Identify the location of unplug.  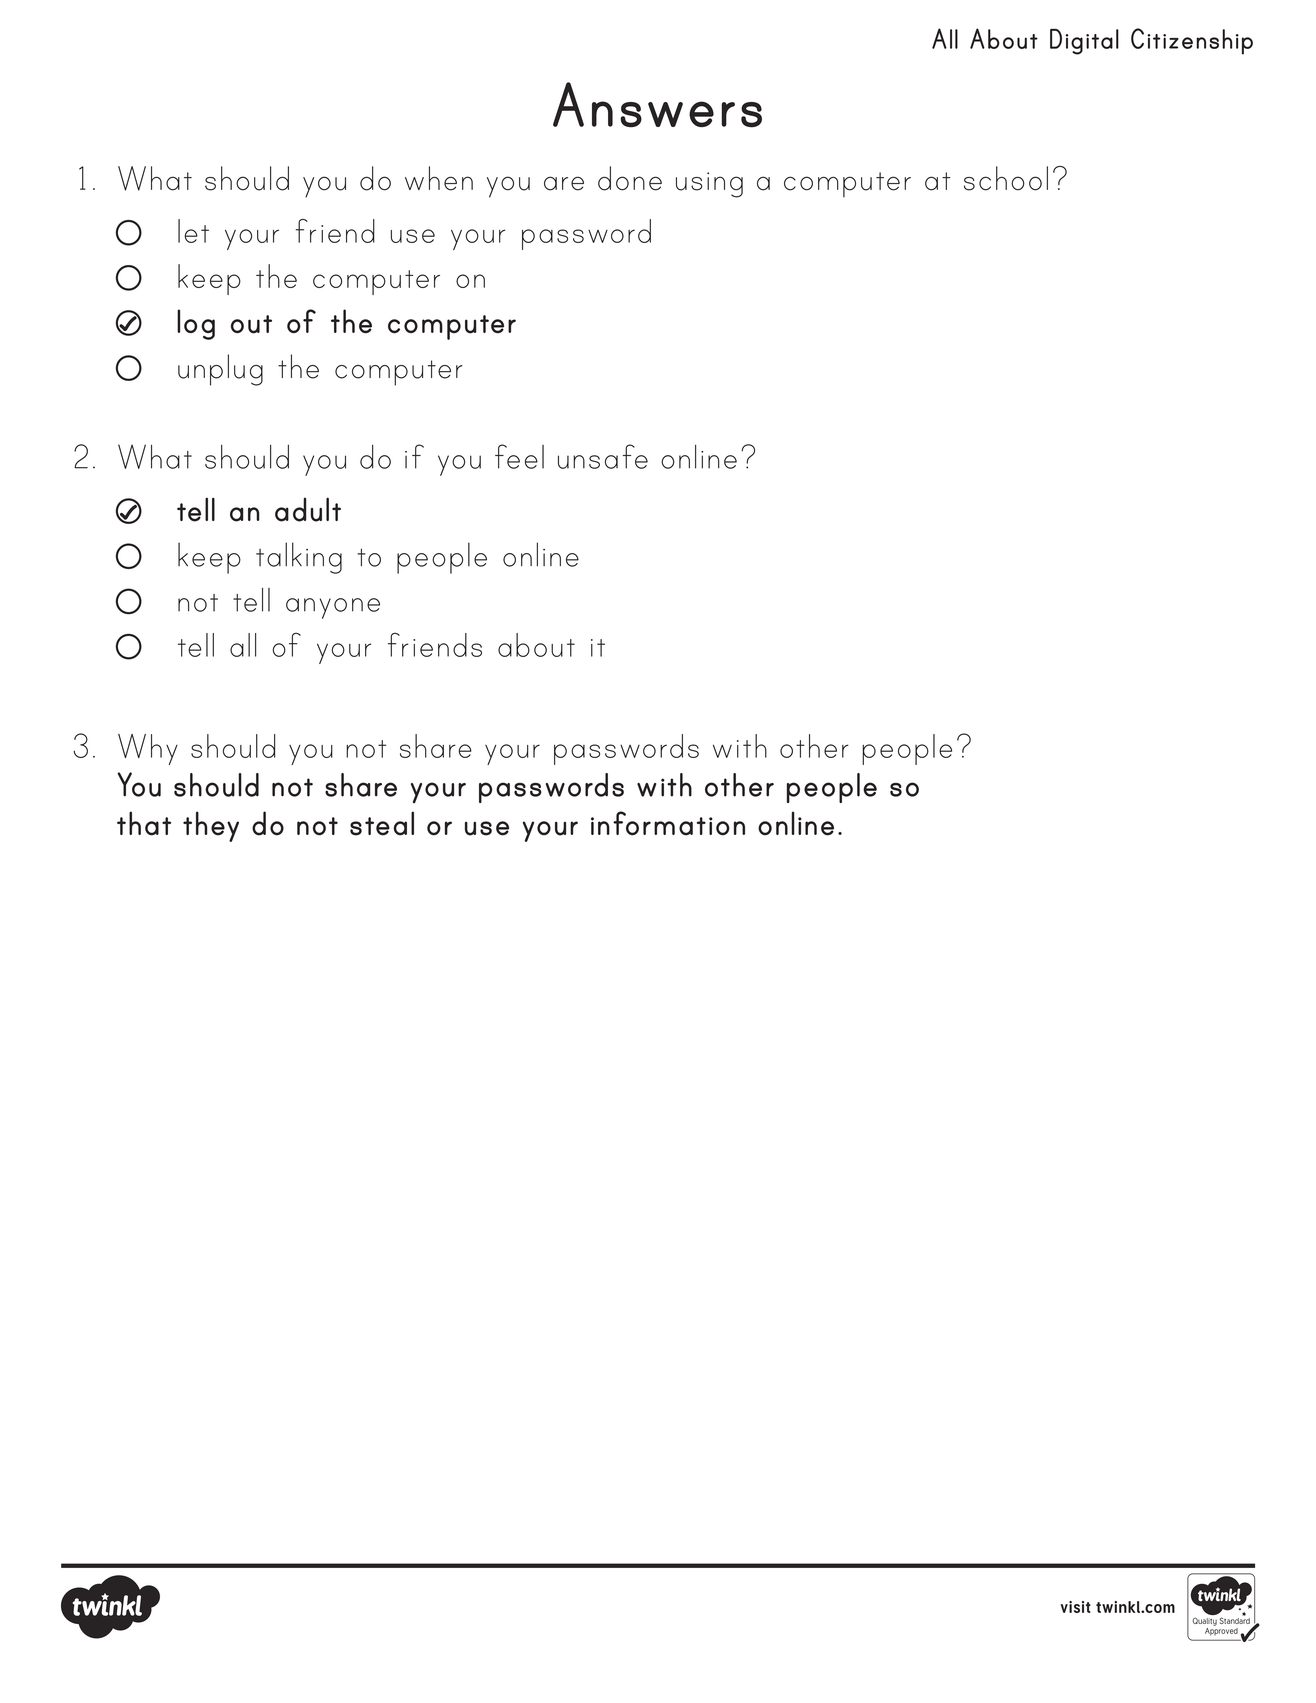
(220, 370).
